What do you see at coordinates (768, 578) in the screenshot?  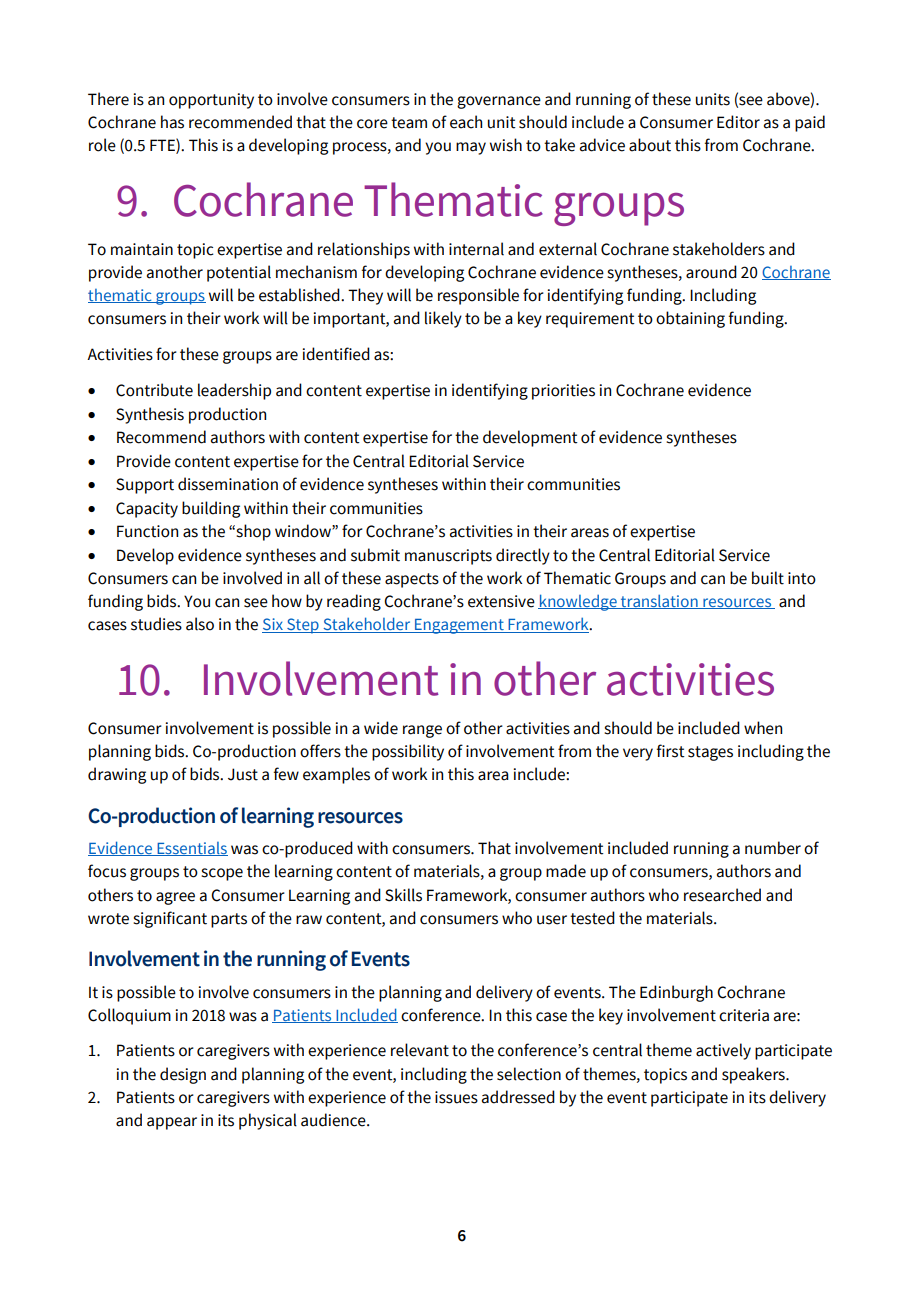 I see `built` at bounding box center [768, 578].
